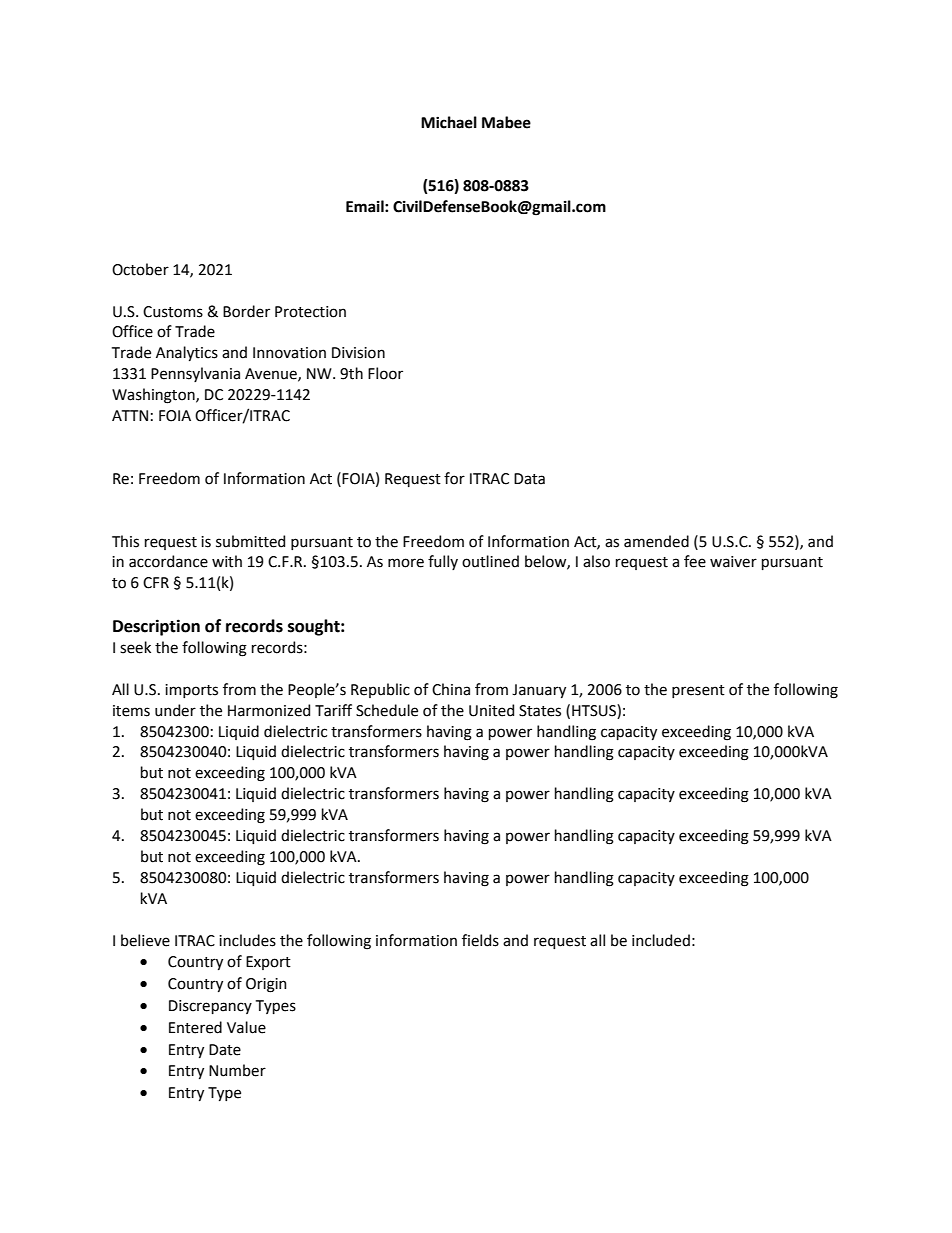 The width and height of the screenshot is (952, 1233). I want to click on fields, so click(480, 940).
